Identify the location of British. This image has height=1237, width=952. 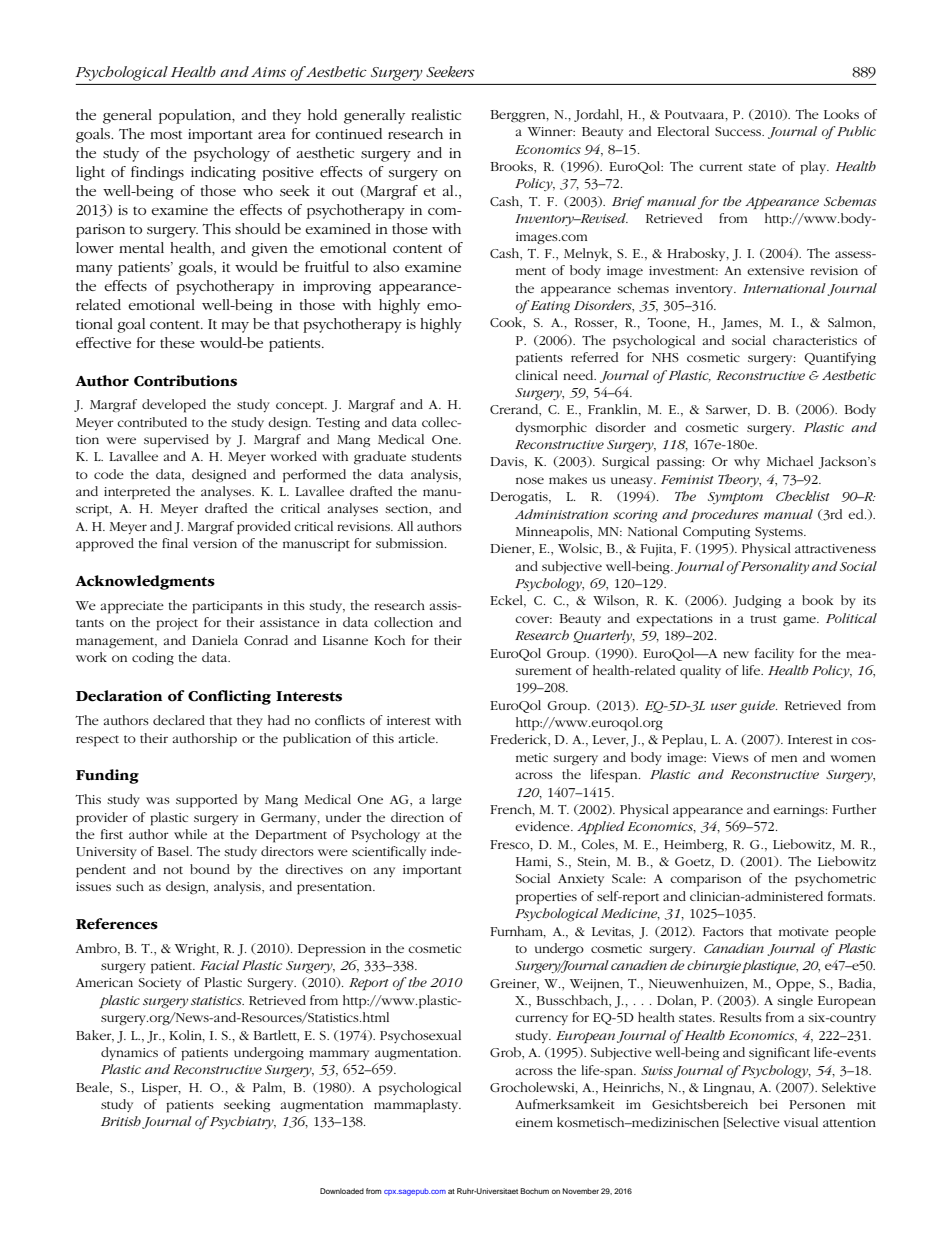
(121, 1121).
